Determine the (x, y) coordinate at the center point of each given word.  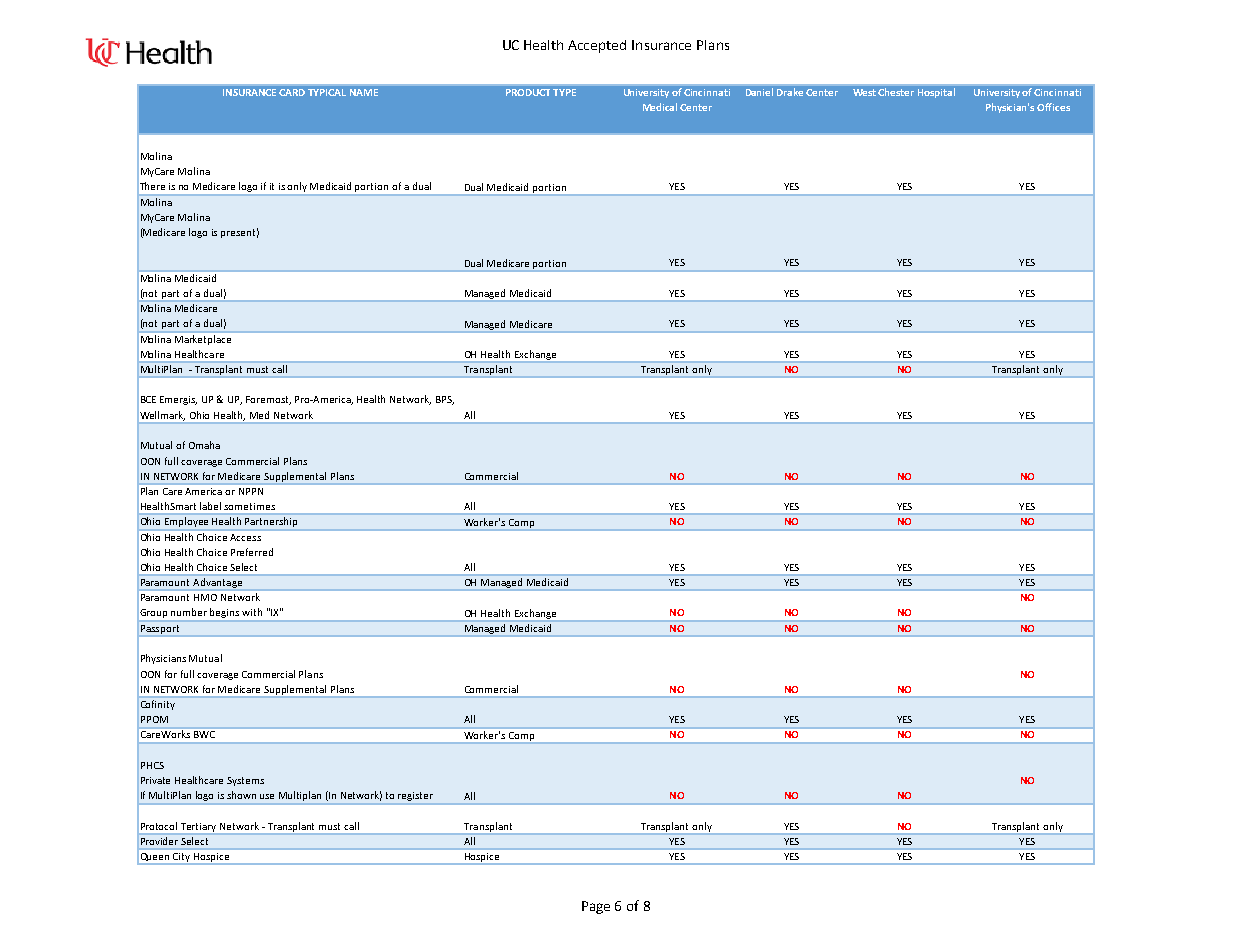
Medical (660, 107)
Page (596, 907)
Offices (1053, 107)
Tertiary (199, 828)
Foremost (268, 400)
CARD (292, 92)
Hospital (936, 93)
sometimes (249, 506)
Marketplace (203, 340)
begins (225, 614)
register (415, 796)
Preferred (252, 552)
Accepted (597, 46)
